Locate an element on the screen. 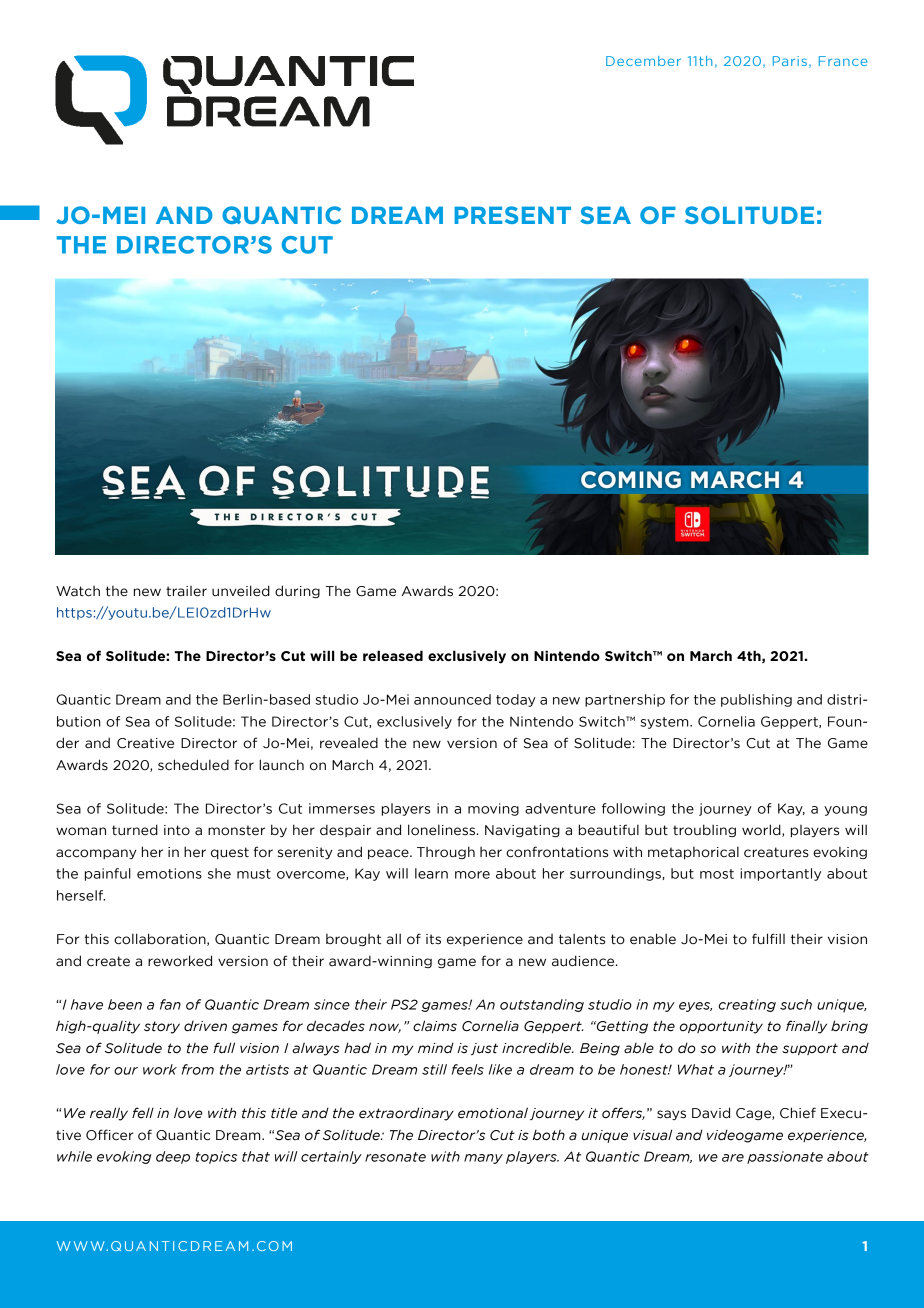  publishing is located at coordinates (756, 700).
